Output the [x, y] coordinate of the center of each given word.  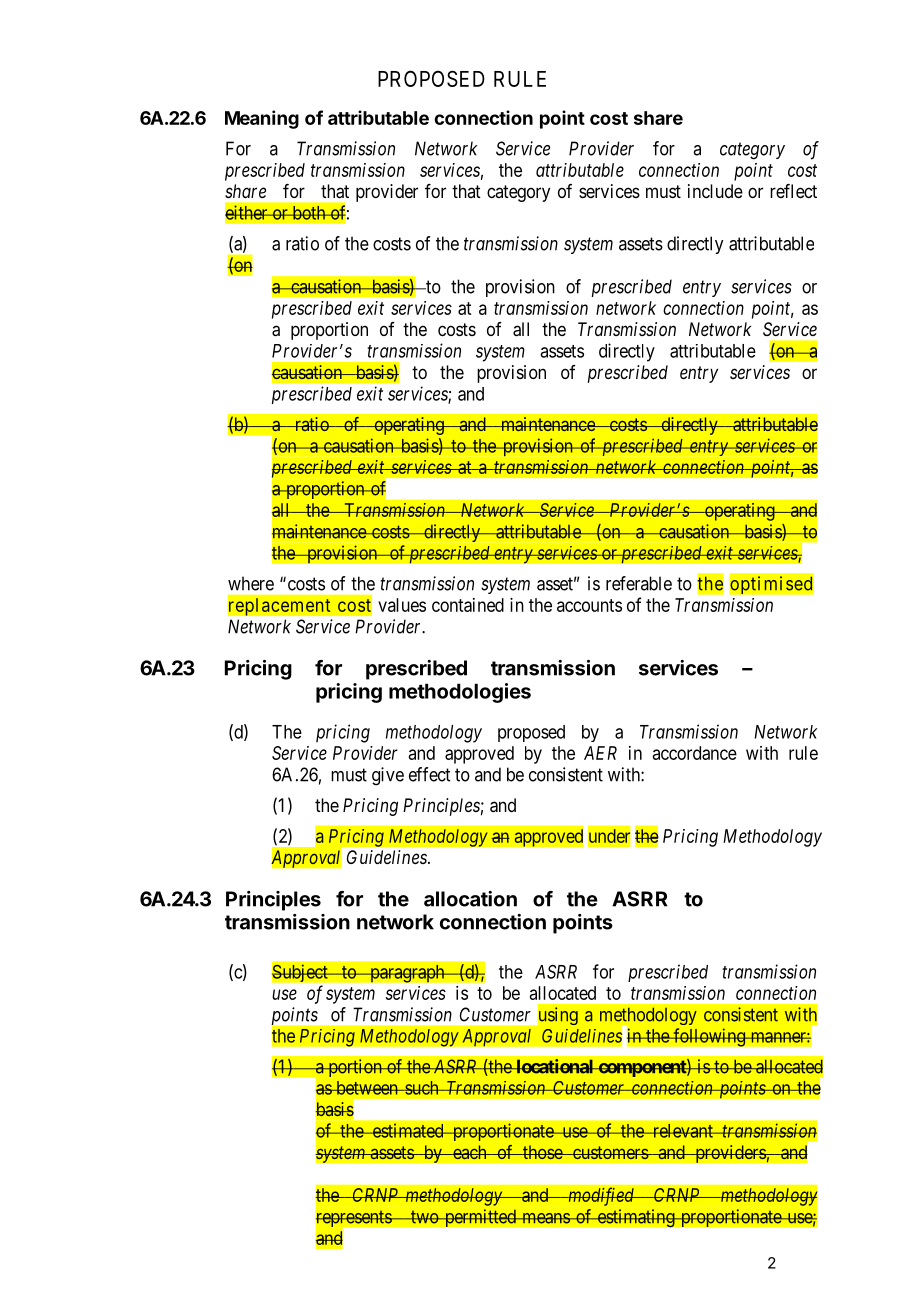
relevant [682, 1131]
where [251, 583]
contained [468, 605]
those [542, 1152]
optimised [771, 584]
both [309, 213]
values [402, 605]
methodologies [460, 693]
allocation [470, 899]
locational [555, 1066]
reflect [793, 191]
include [715, 191]
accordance [695, 753]
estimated [408, 1130]
